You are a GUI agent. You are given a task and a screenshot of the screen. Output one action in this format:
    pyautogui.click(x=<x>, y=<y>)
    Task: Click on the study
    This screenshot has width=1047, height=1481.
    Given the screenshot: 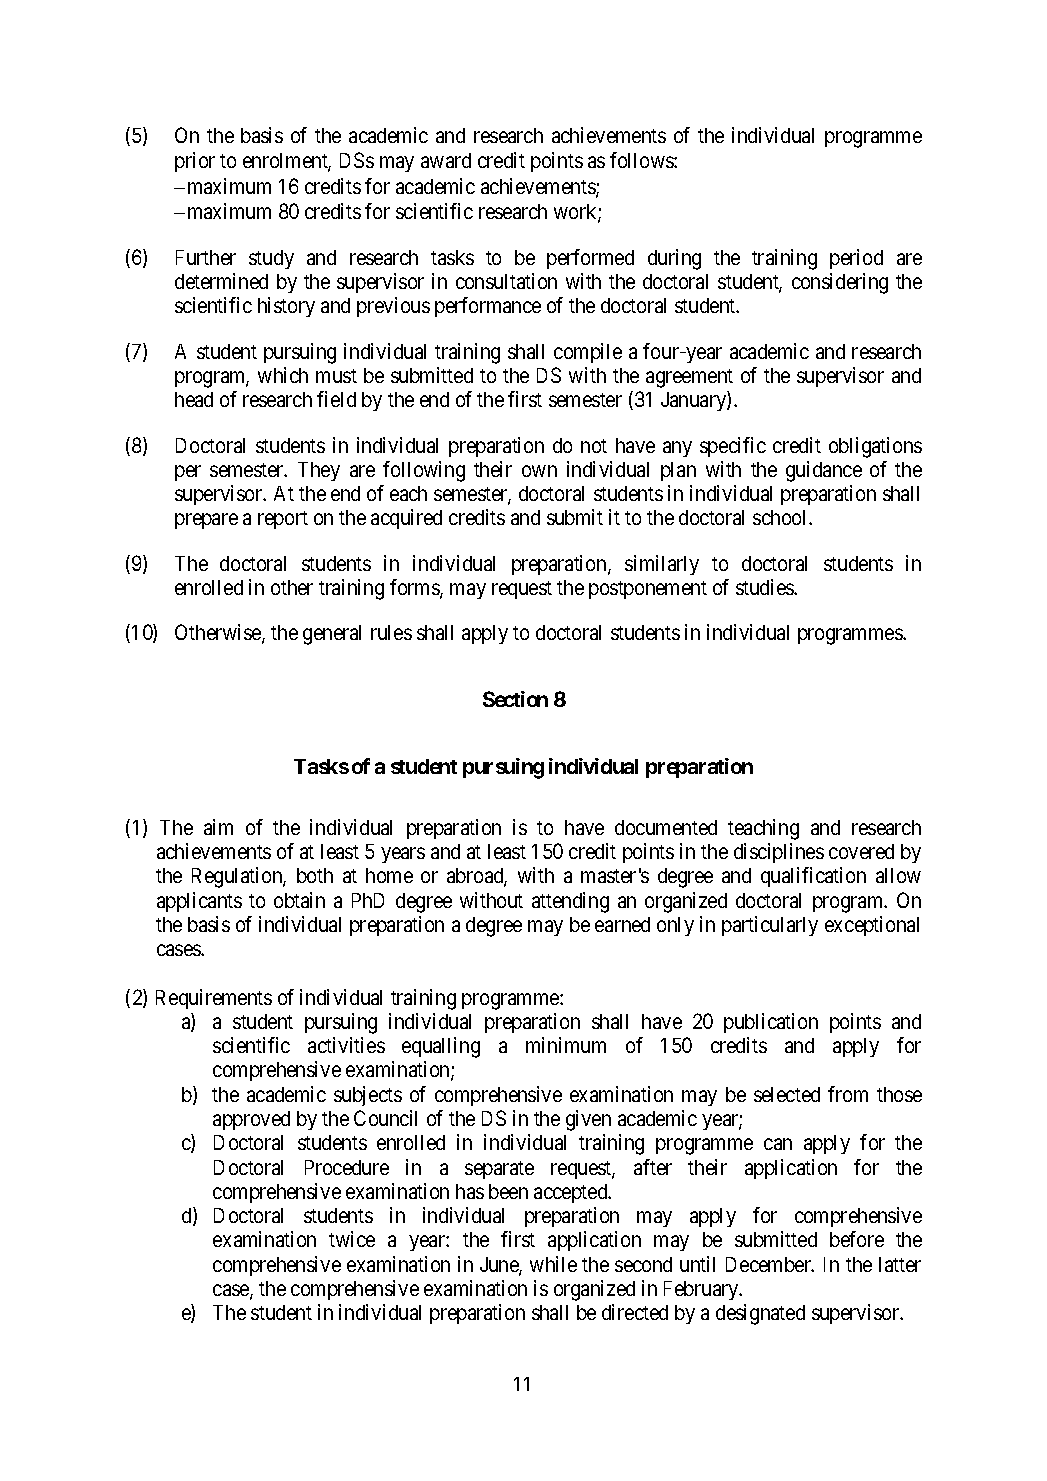 What is the action you would take?
    pyautogui.click(x=271, y=259)
